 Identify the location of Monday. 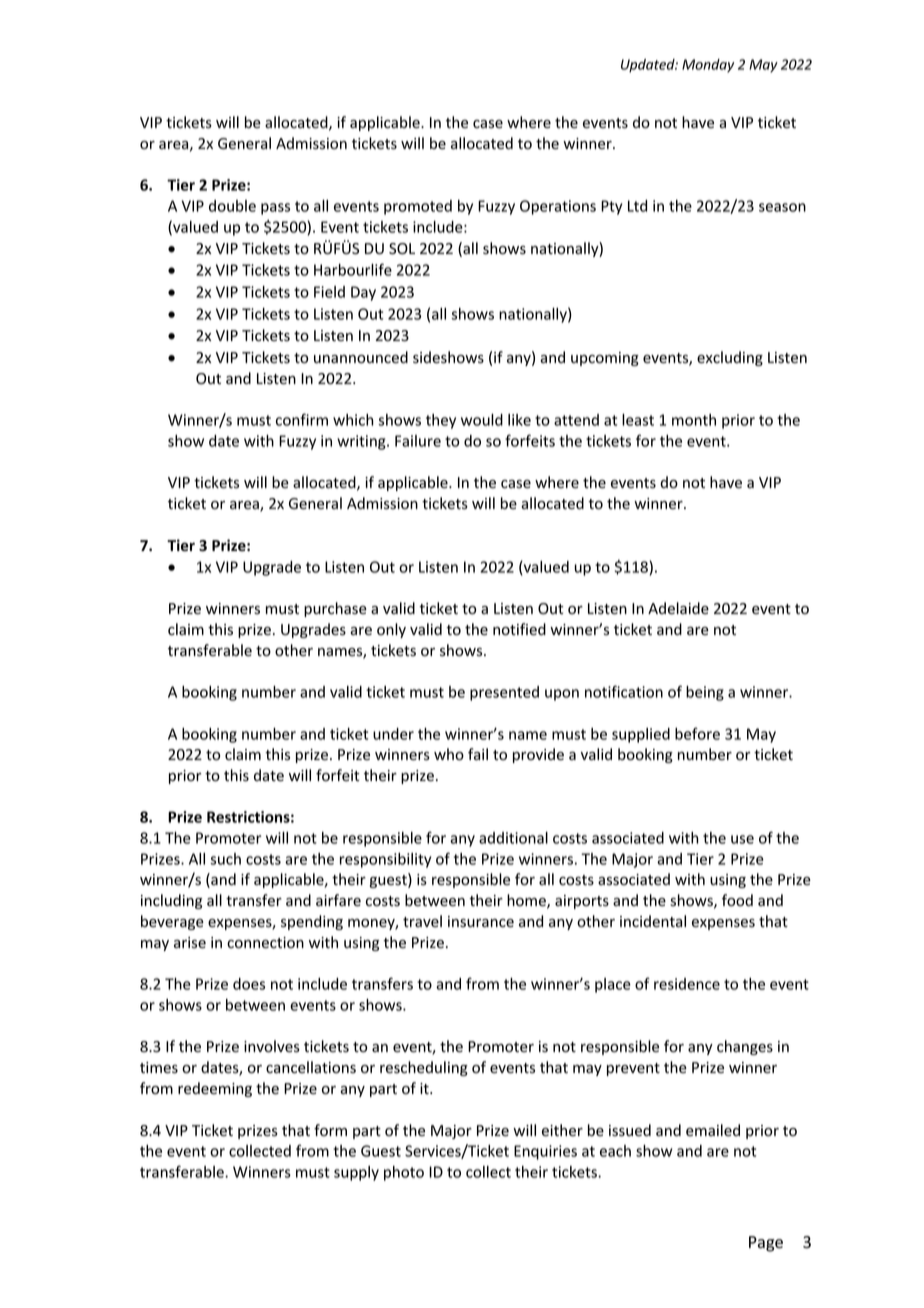
(708, 66).
